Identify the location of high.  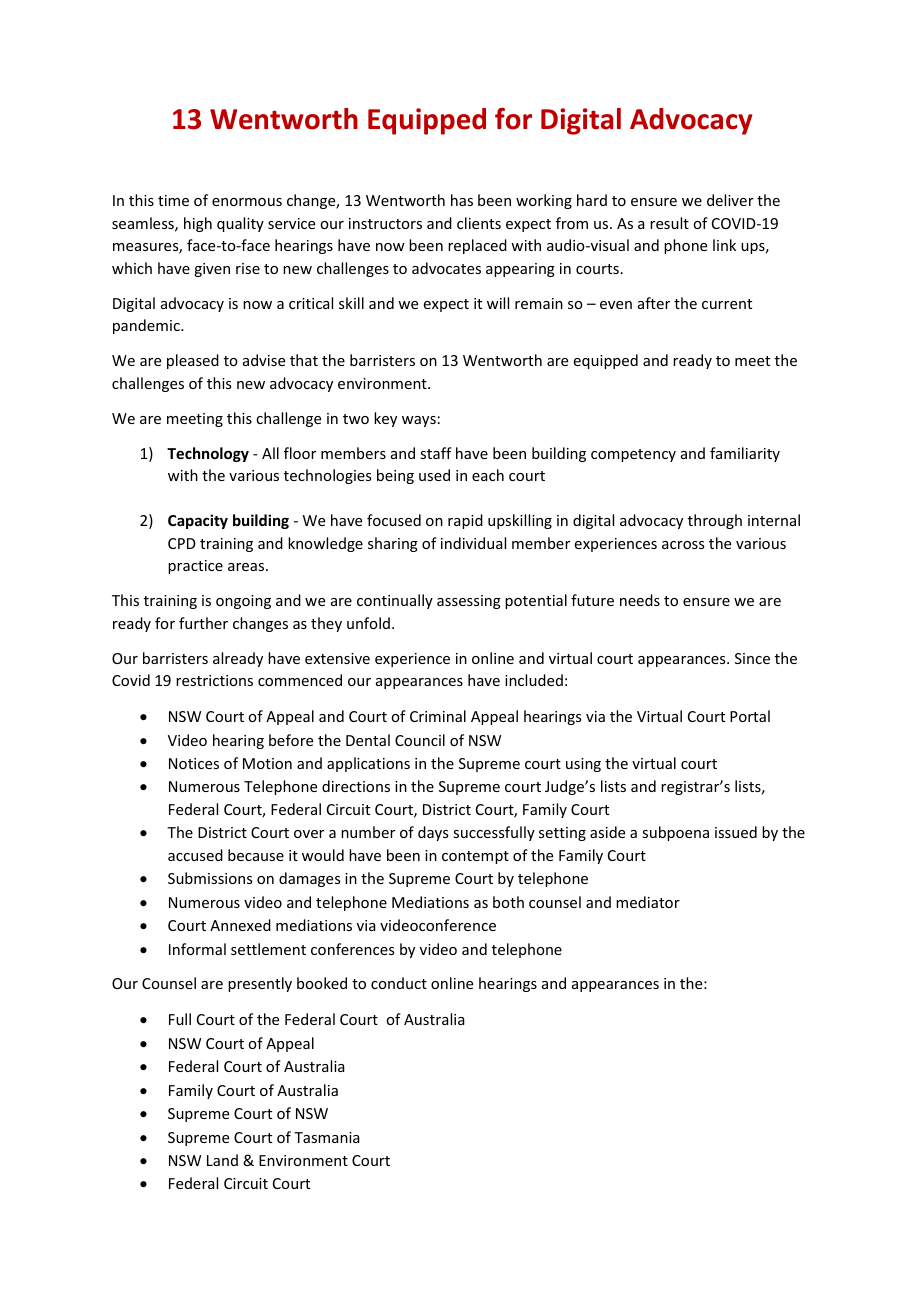
(198, 224).
